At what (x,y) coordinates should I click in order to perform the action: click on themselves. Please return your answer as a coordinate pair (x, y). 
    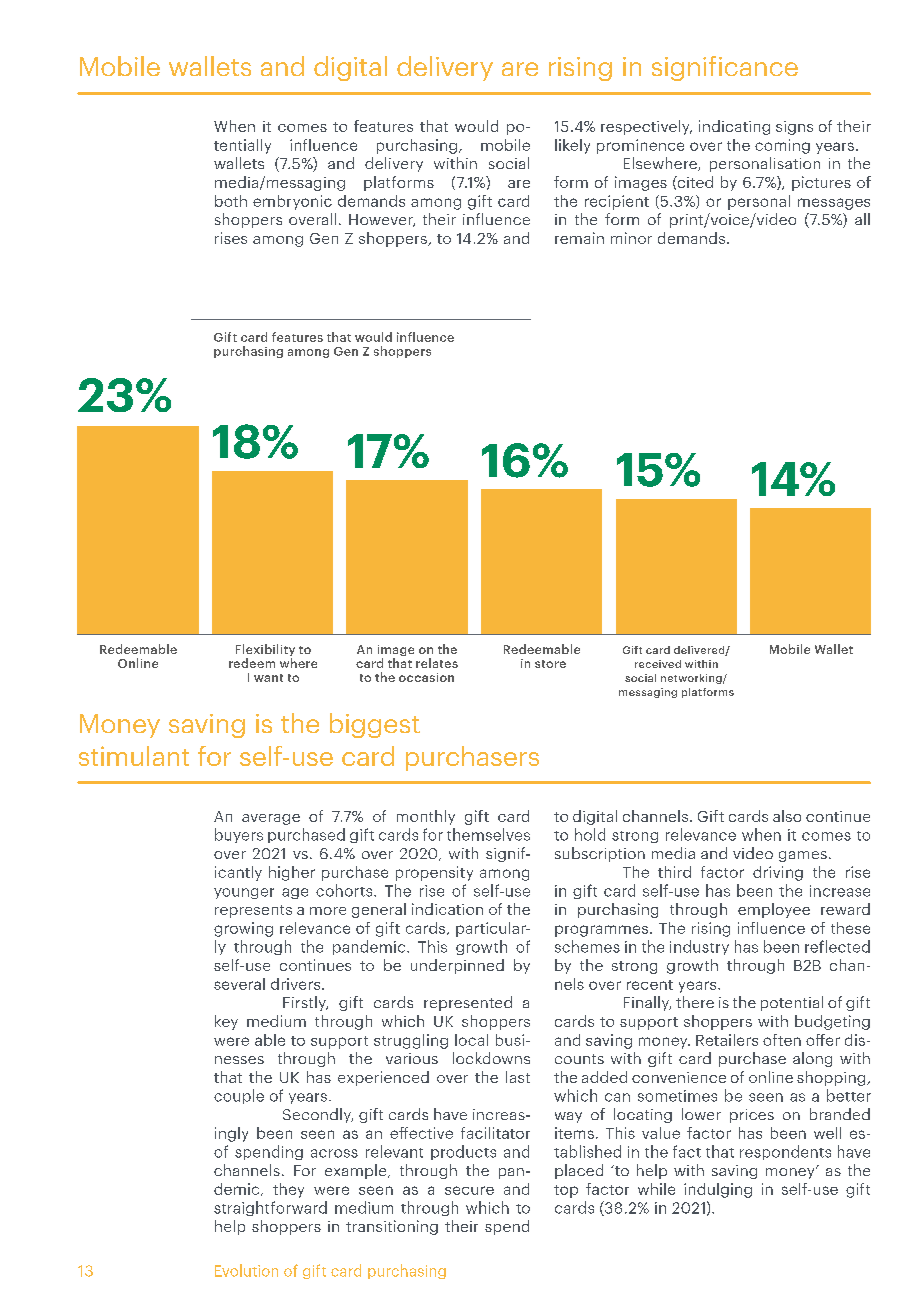
    Looking at the image, I should click on (488, 834).
